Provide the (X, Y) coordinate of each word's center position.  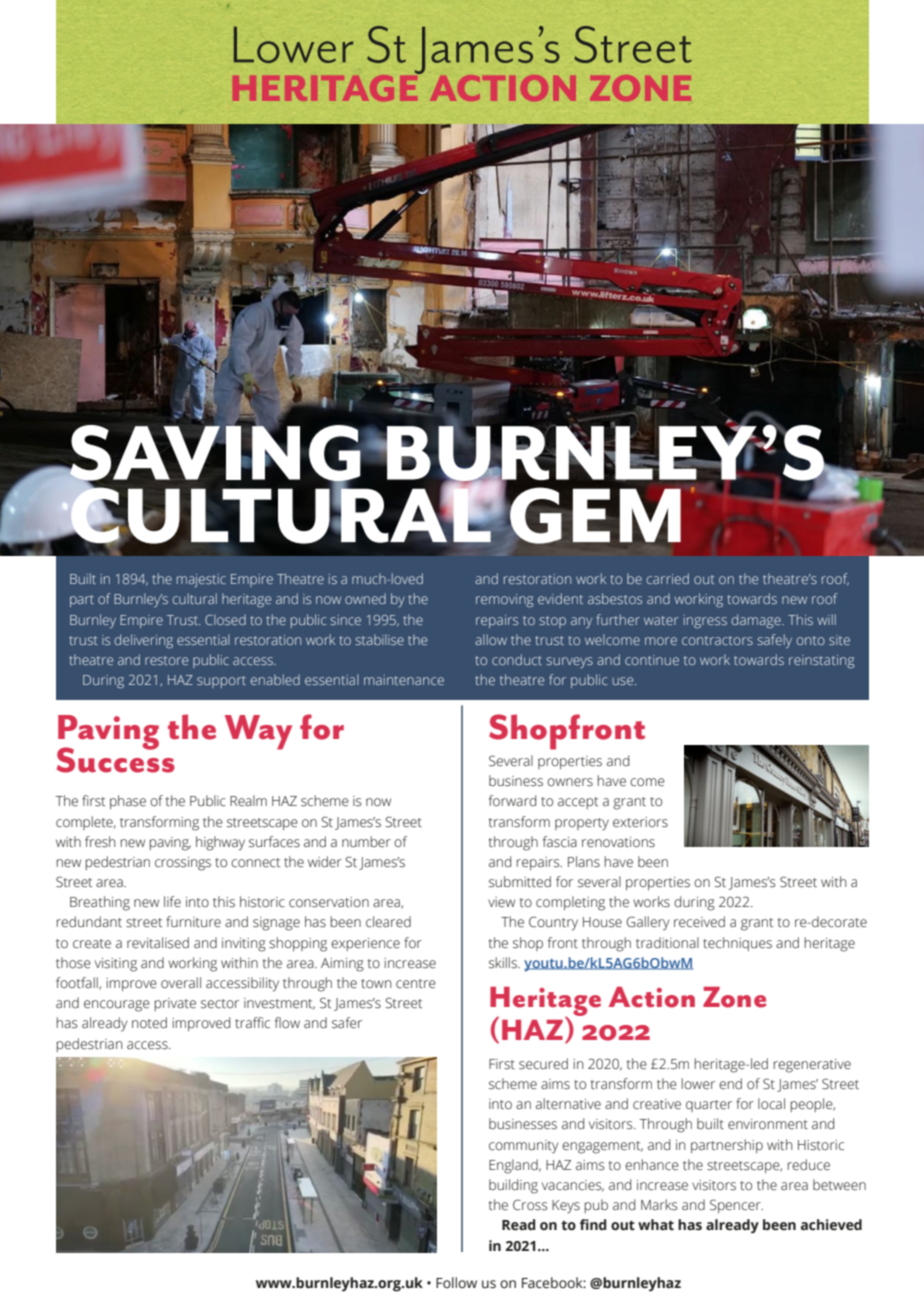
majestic (201, 580)
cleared (388, 922)
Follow (456, 1282)
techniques (737, 944)
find (593, 1224)
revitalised (158, 943)
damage (757, 621)
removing (504, 601)
